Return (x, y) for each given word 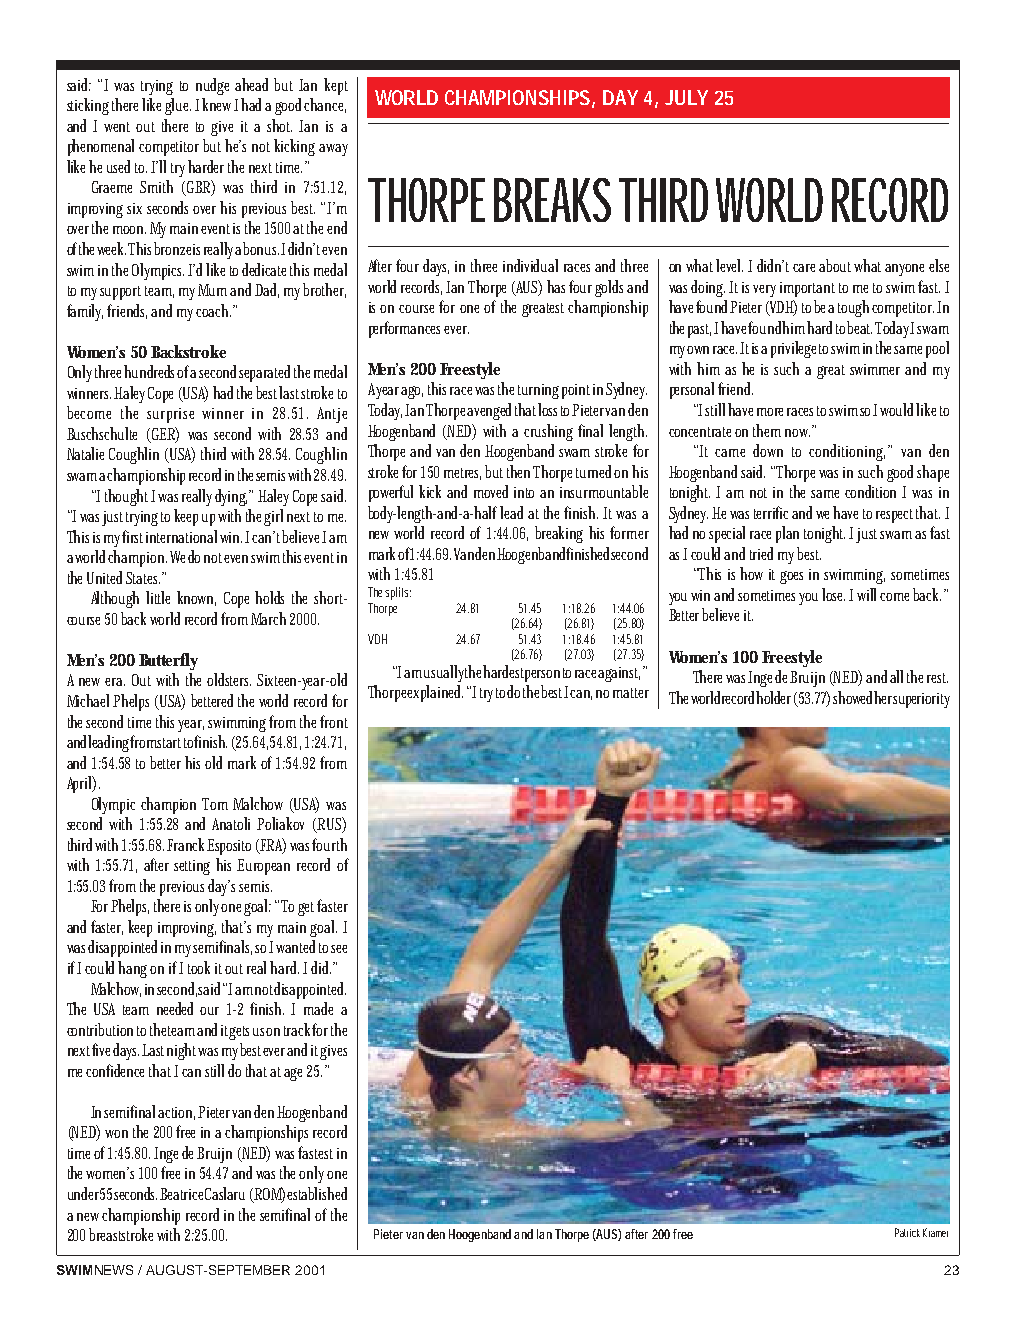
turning (538, 391)
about (837, 265)
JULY (686, 97)
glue (178, 106)
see (339, 949)
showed (854, 697)
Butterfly (168, 661)
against (619, 674)
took (199, 967)
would (898, 409)
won (116, 1134)
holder (773, 697)
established (317, 1193)
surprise (170, 415)
